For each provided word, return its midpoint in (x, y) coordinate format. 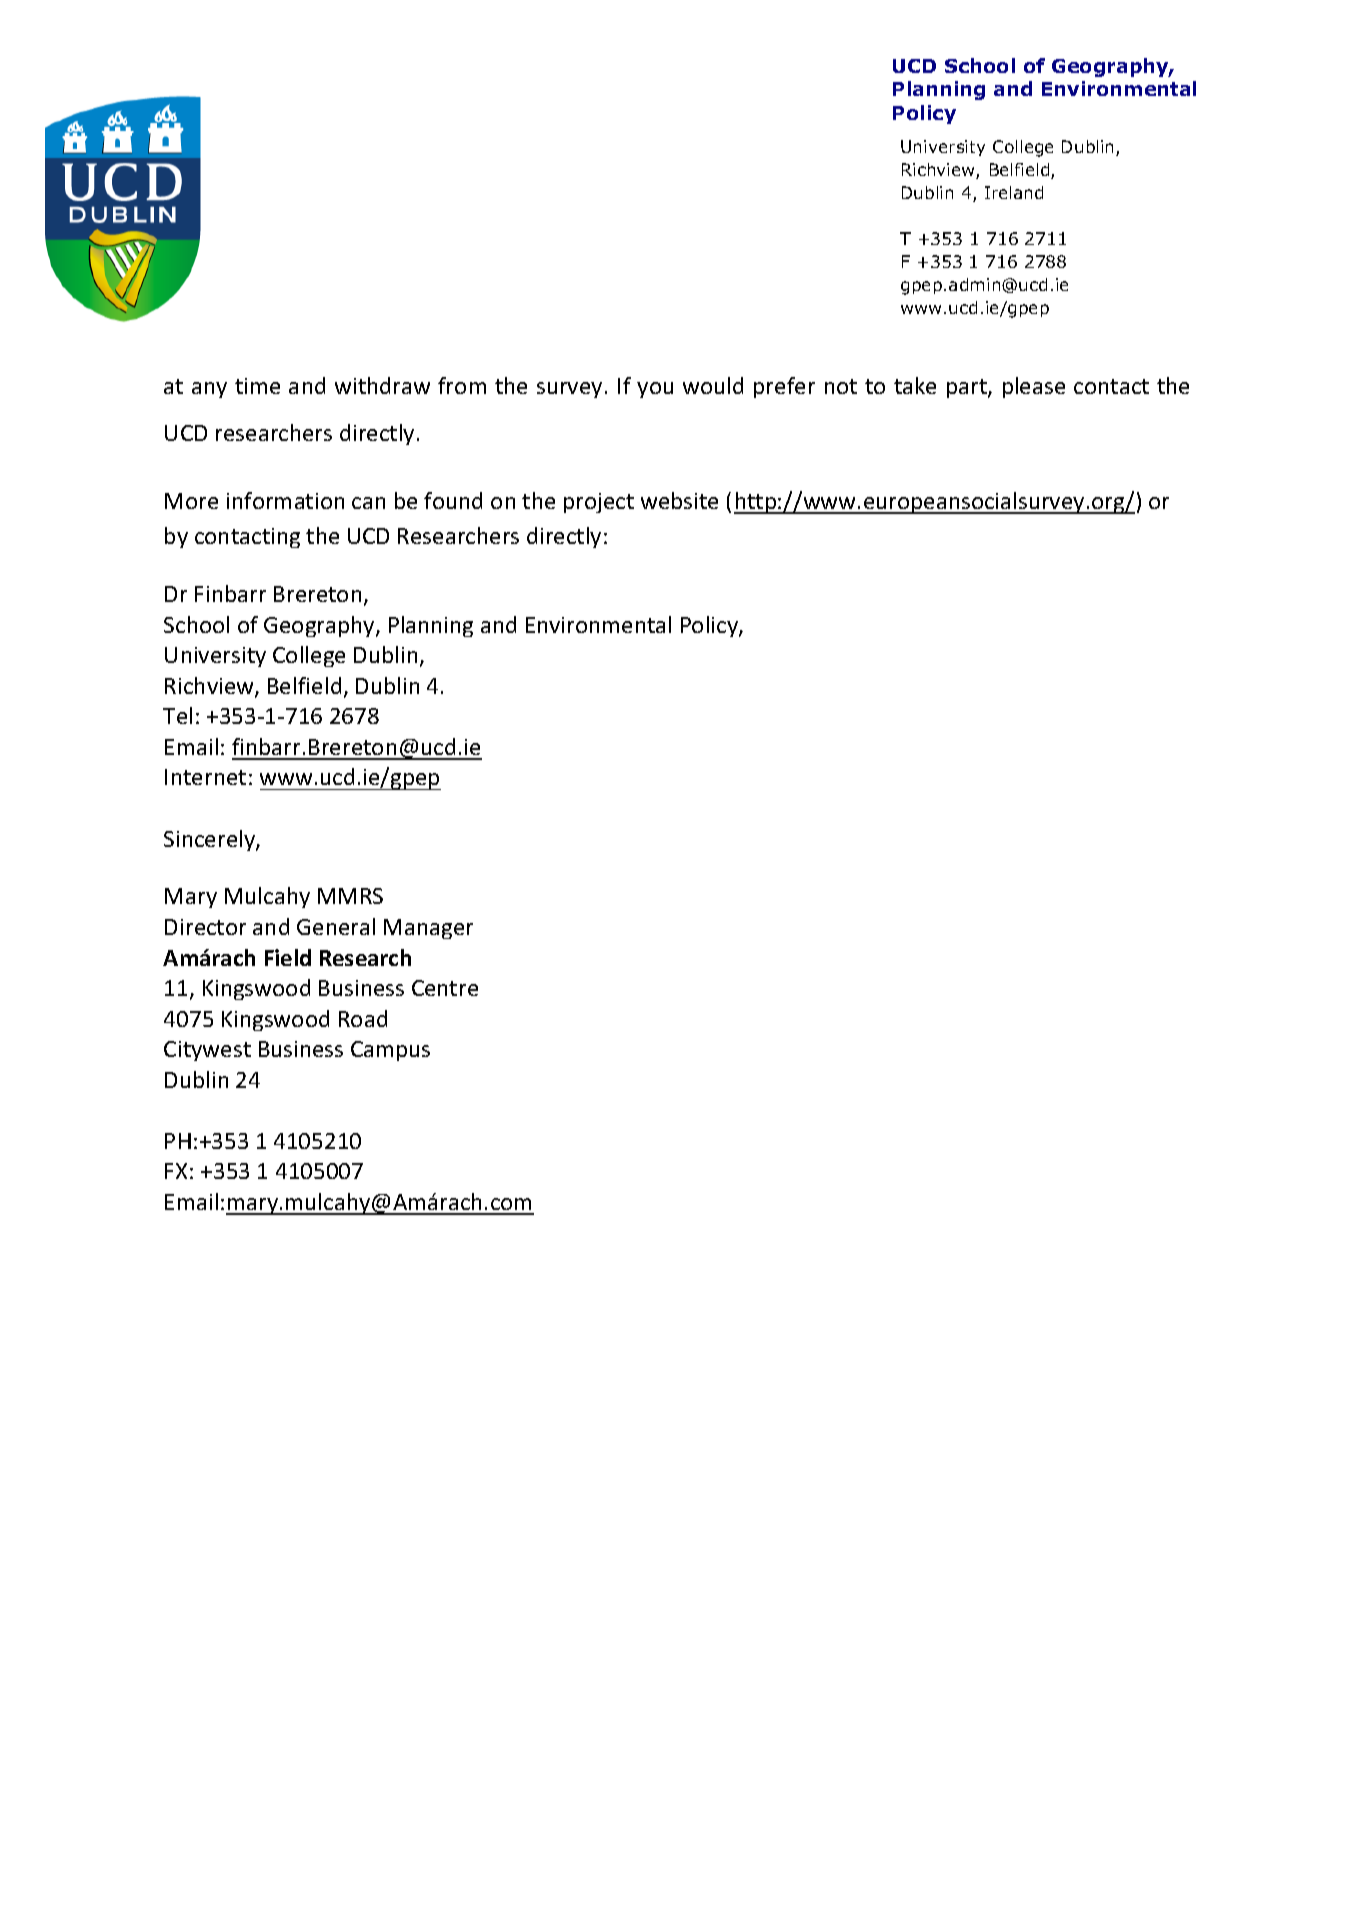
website (679, 500)
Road (363, 1018)
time (257, 386)
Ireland (1014, 192)
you (655, 390)
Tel (177, 715)
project (599, 503)
